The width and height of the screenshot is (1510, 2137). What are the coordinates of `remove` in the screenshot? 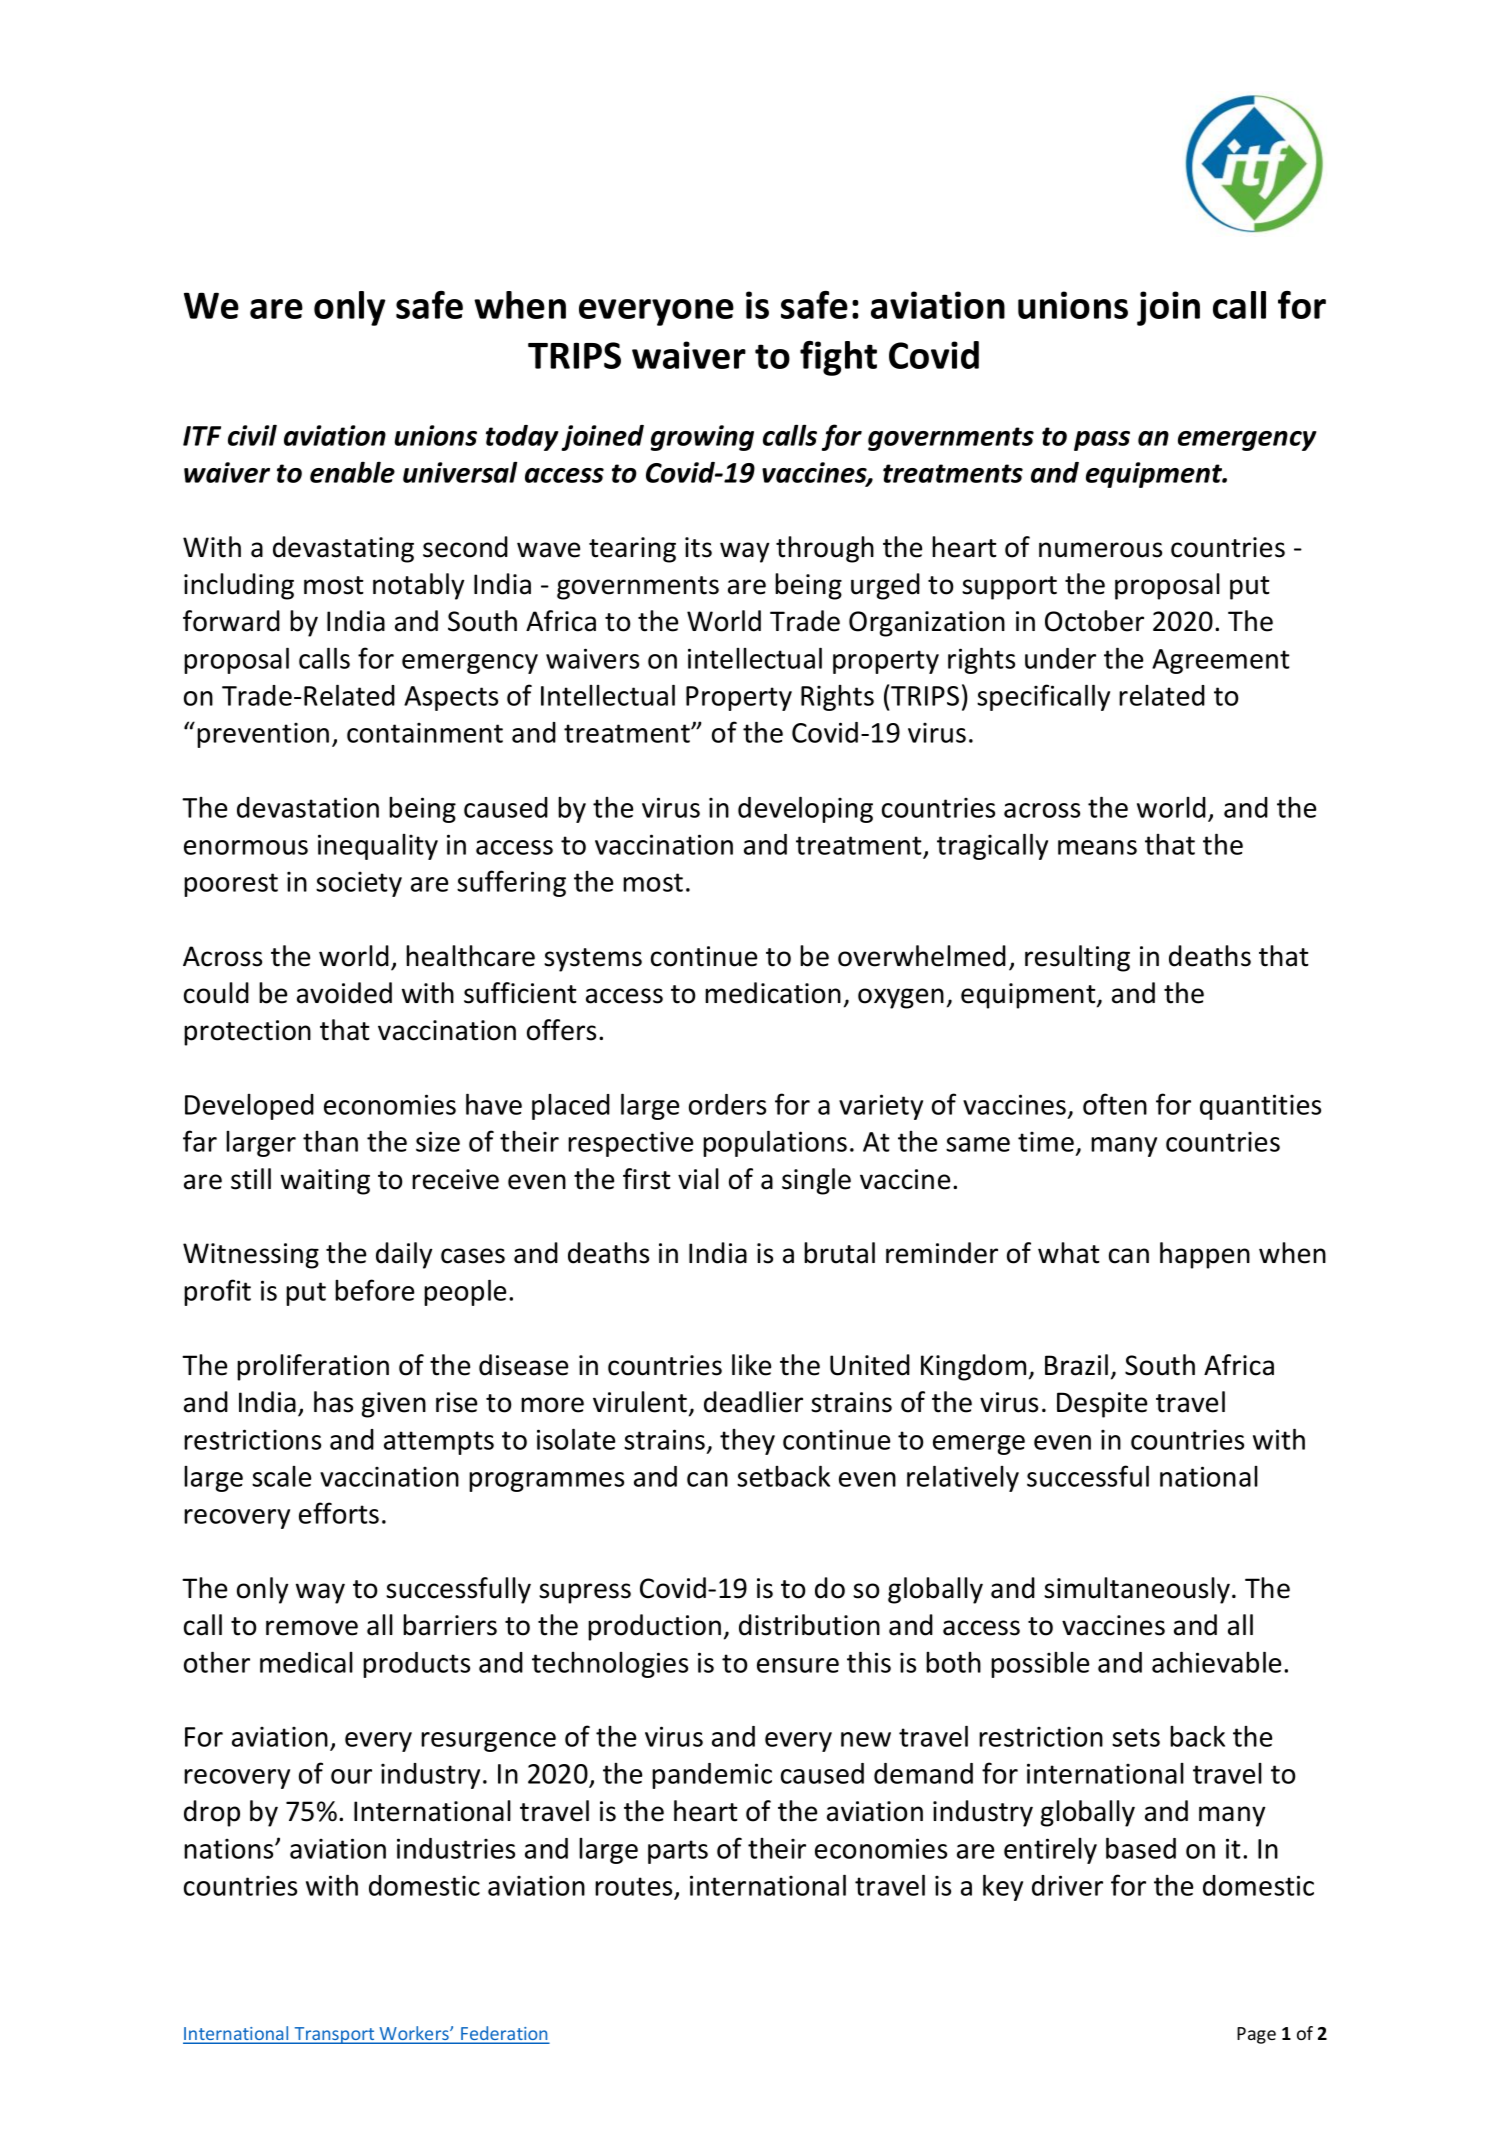 It's located at (312, 1628).
